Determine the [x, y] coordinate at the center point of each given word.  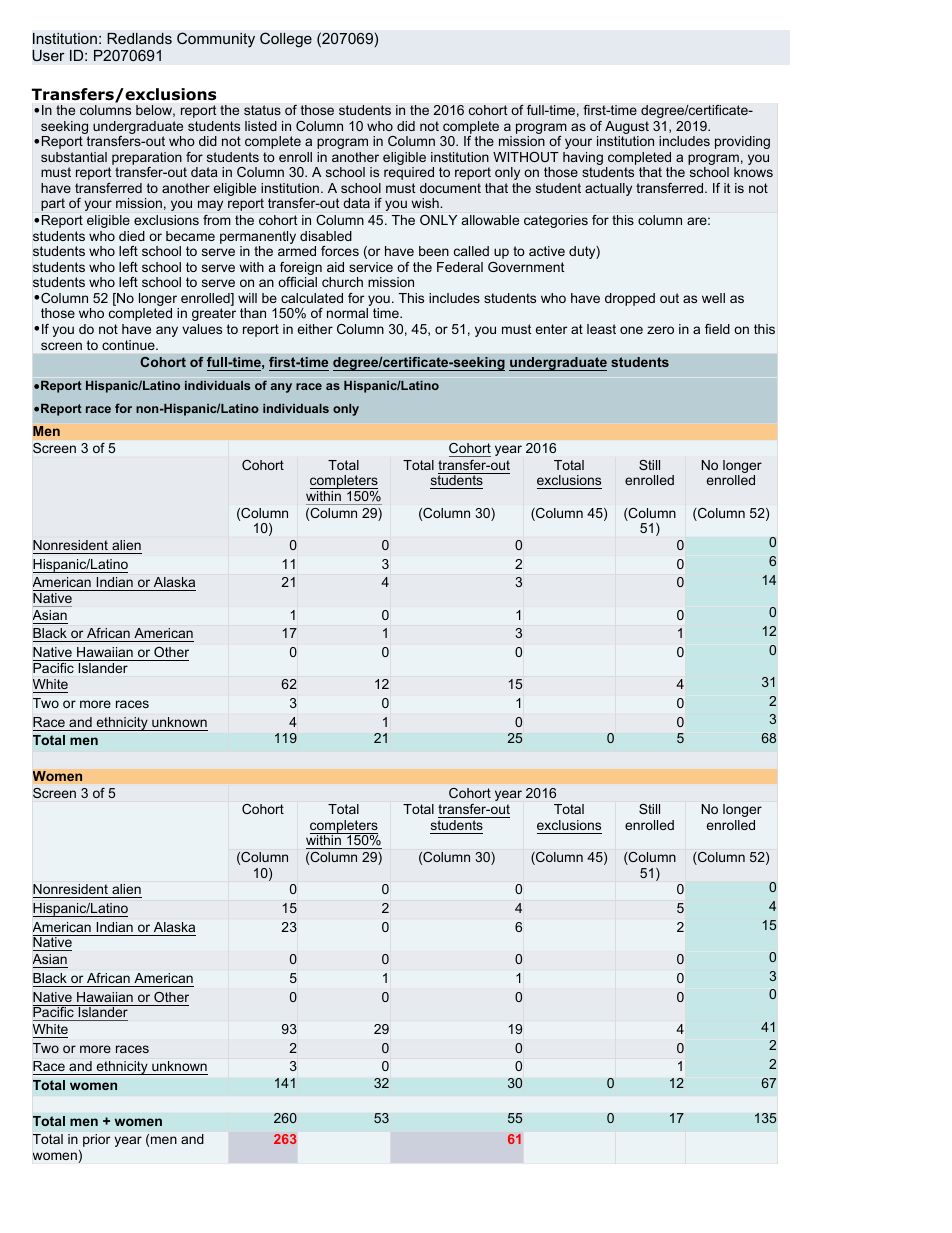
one [631, 330]
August [627, 129]
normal [347, 313]
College [286, 40]
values [202, 329]
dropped [630, 299]
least [601, 329]
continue [129, 345]
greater [214, 314]
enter [551, 329]
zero [660, 330]
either [315, 329]
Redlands [139, 38]
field [717, 329]
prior [96, 1140]
